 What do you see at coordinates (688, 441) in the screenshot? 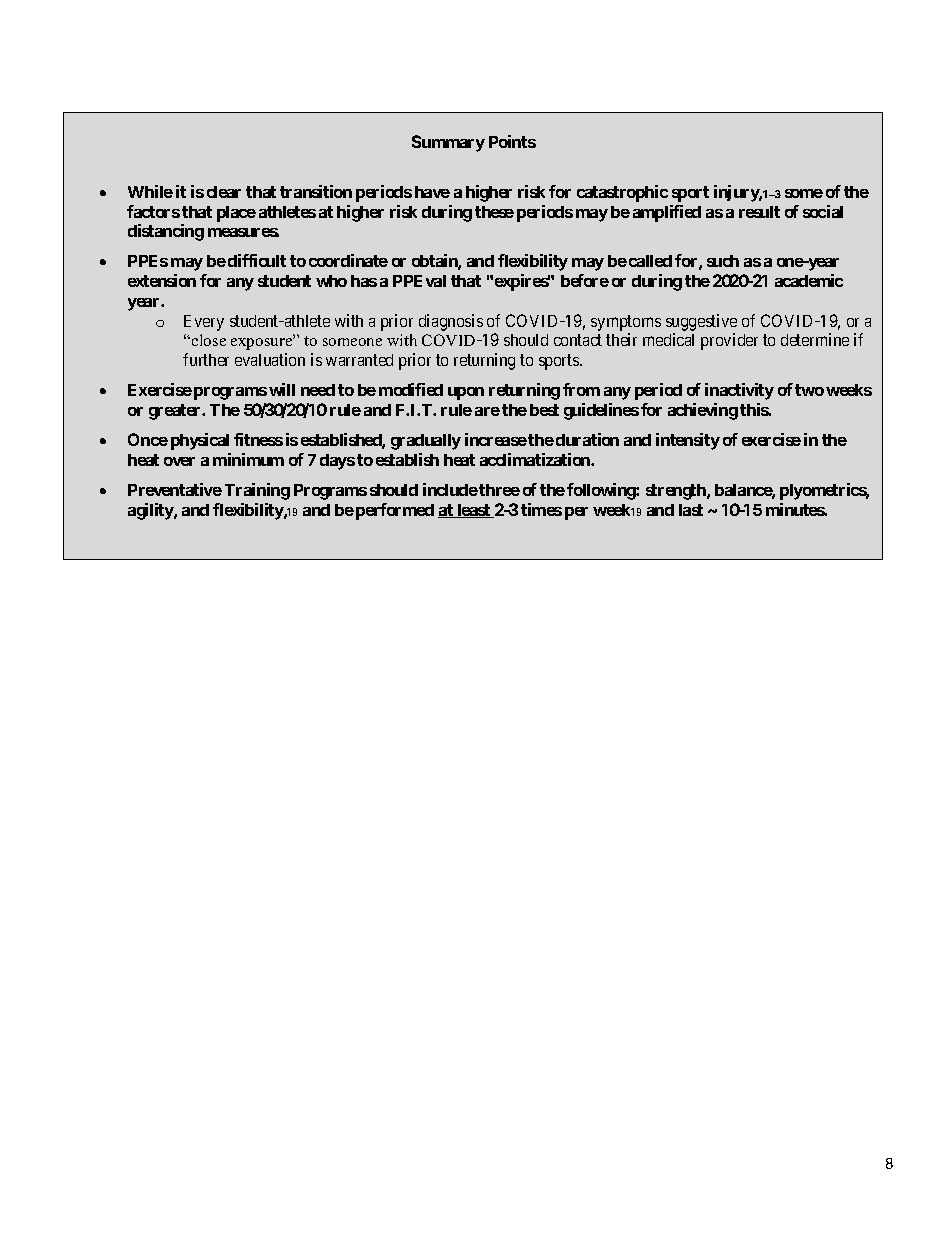
I see `intensity` at bounding box center [688, 441].
